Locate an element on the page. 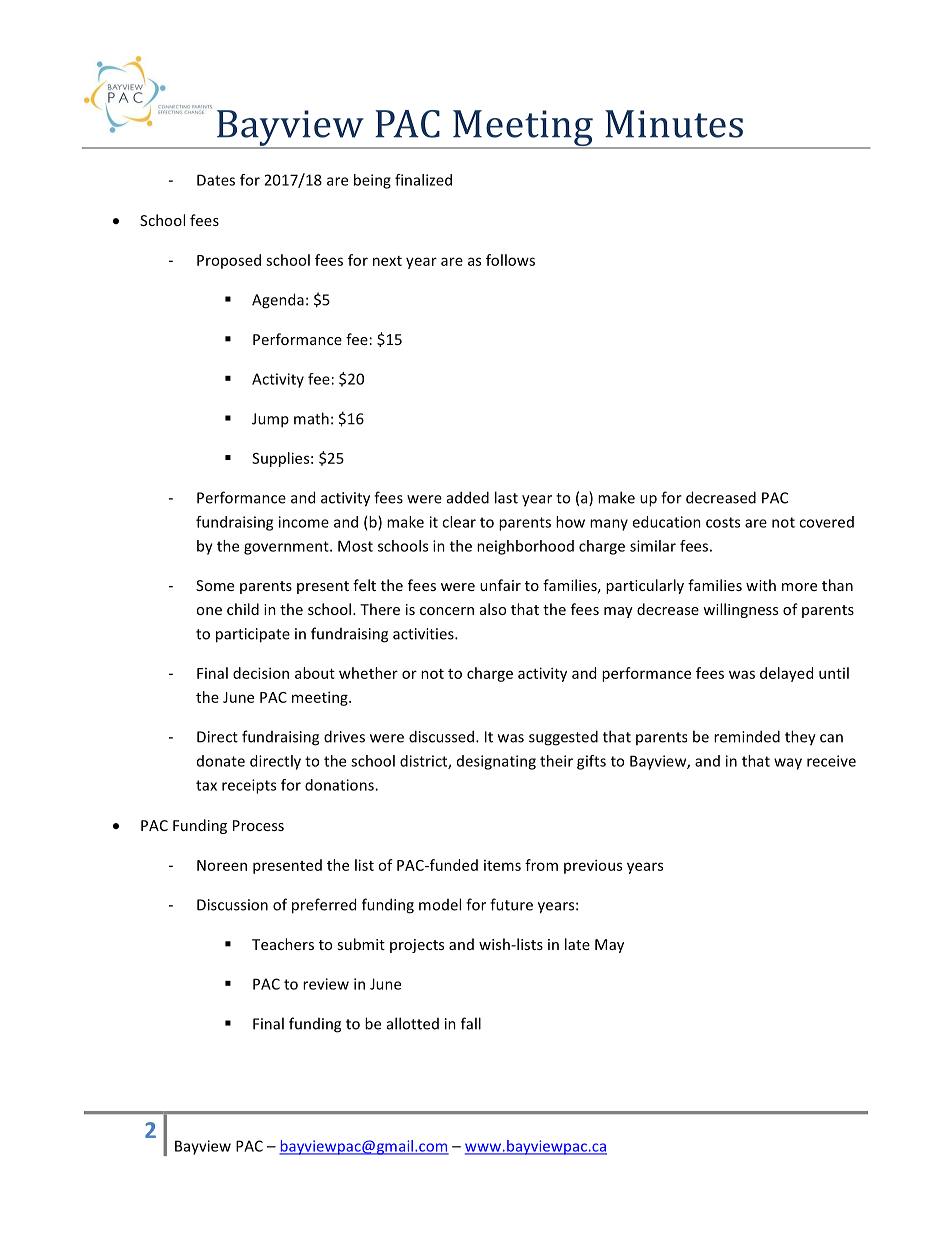 Image resolution: width=952 pixels, height=1233 pixels. Dates is located at coordinates (216, 180).
